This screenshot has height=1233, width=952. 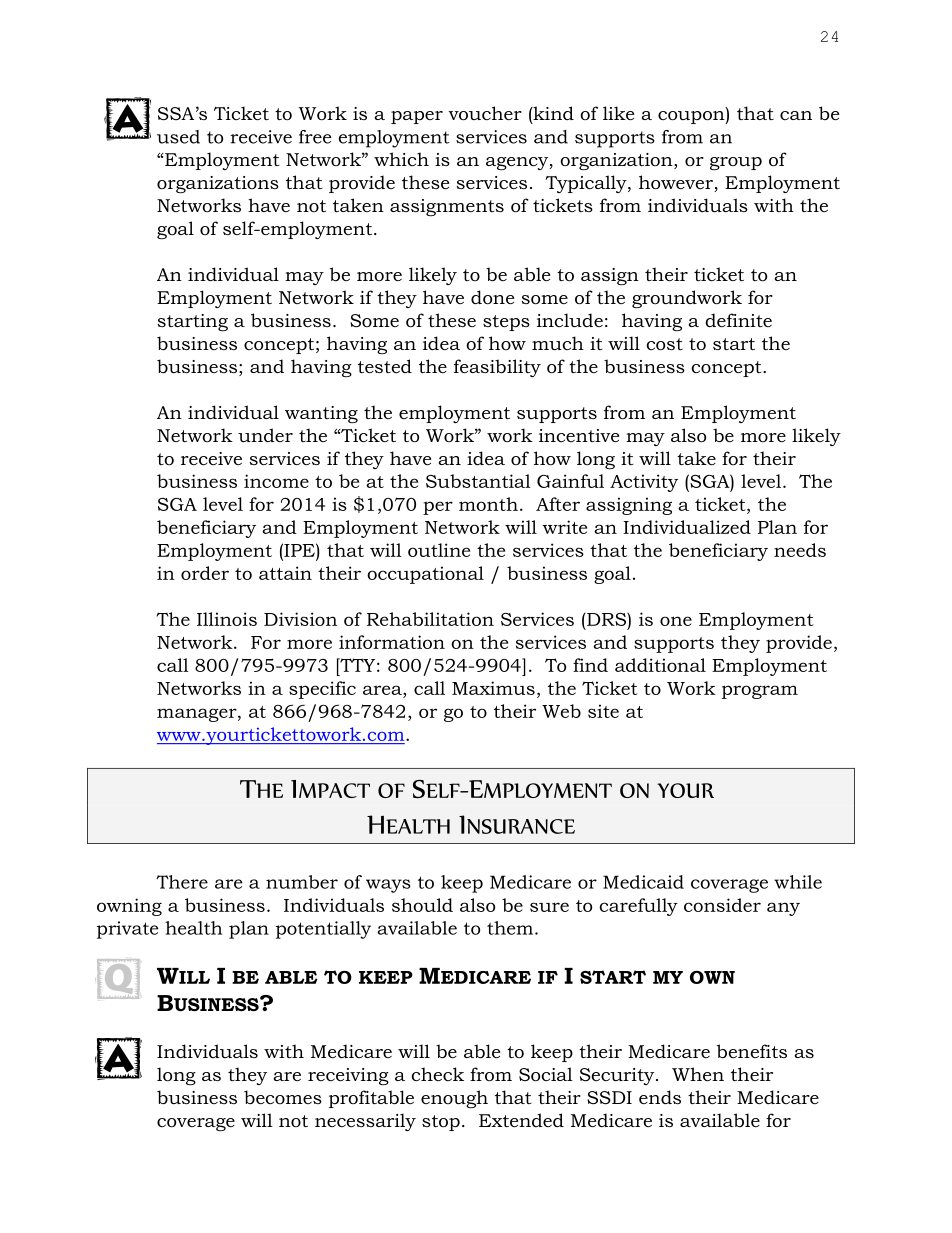 What do you see at coordinates (736, 163) in the screenshot?
I see `group` at bounding box center [736, 163].
